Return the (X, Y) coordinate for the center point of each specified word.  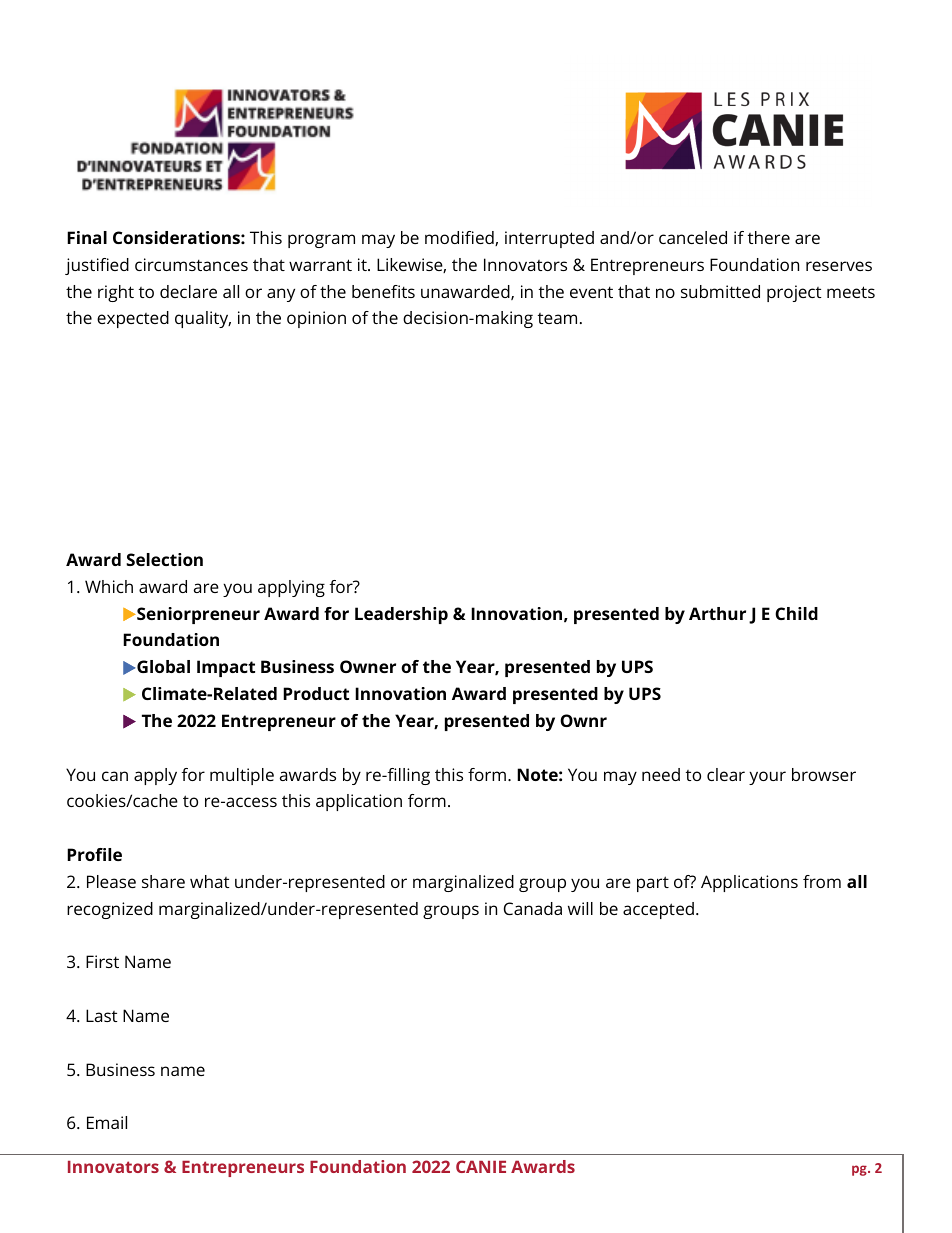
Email (107, 1122)
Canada (533, 908)
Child (796, 613)
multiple (242, 776)
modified (460, 238)
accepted (658, 910)
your (767, 778)
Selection (164, 559)
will (580, 908)
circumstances (191, 264)
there (769, 237)
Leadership (401, 615)
